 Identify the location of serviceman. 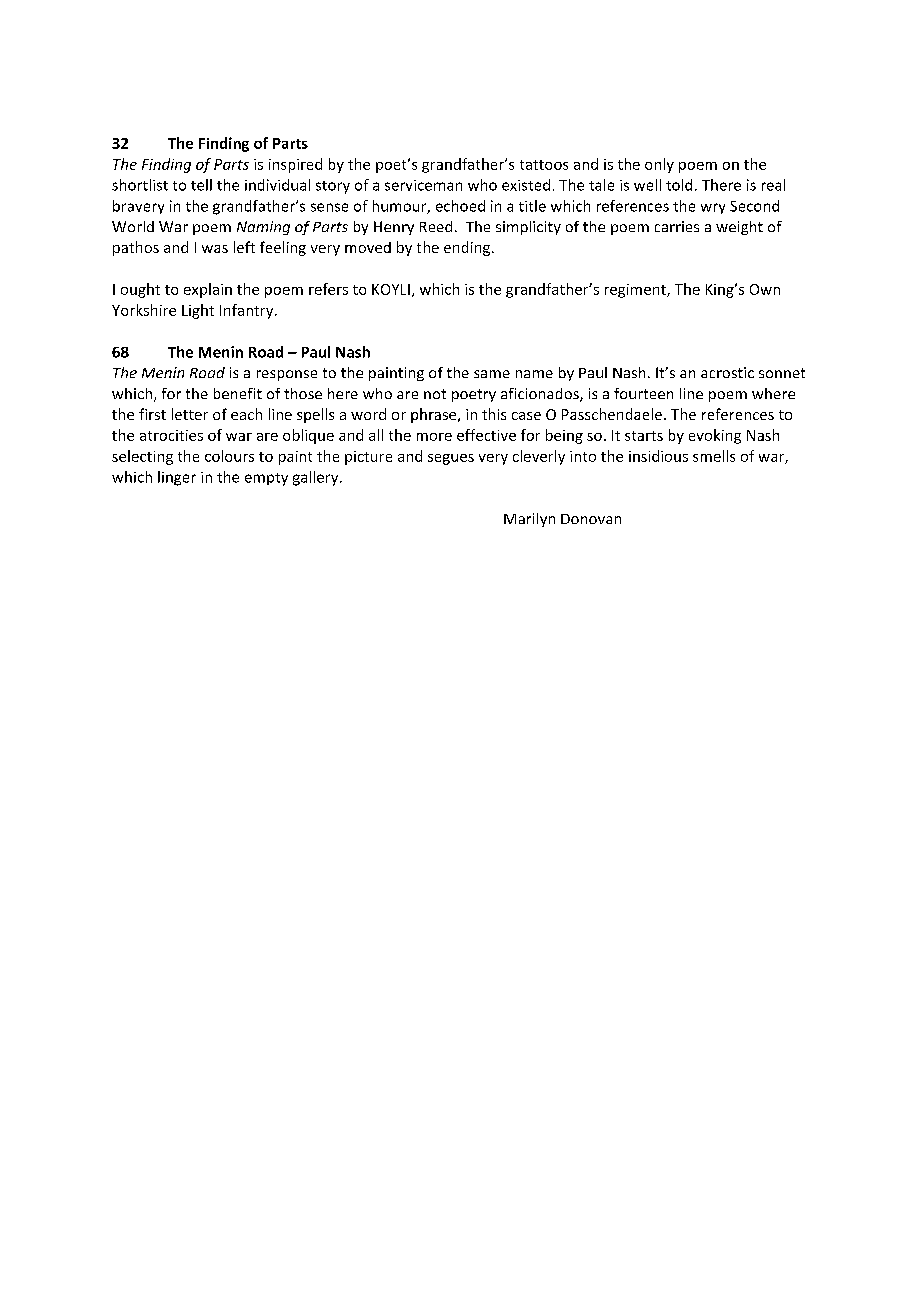
(423, 185).
